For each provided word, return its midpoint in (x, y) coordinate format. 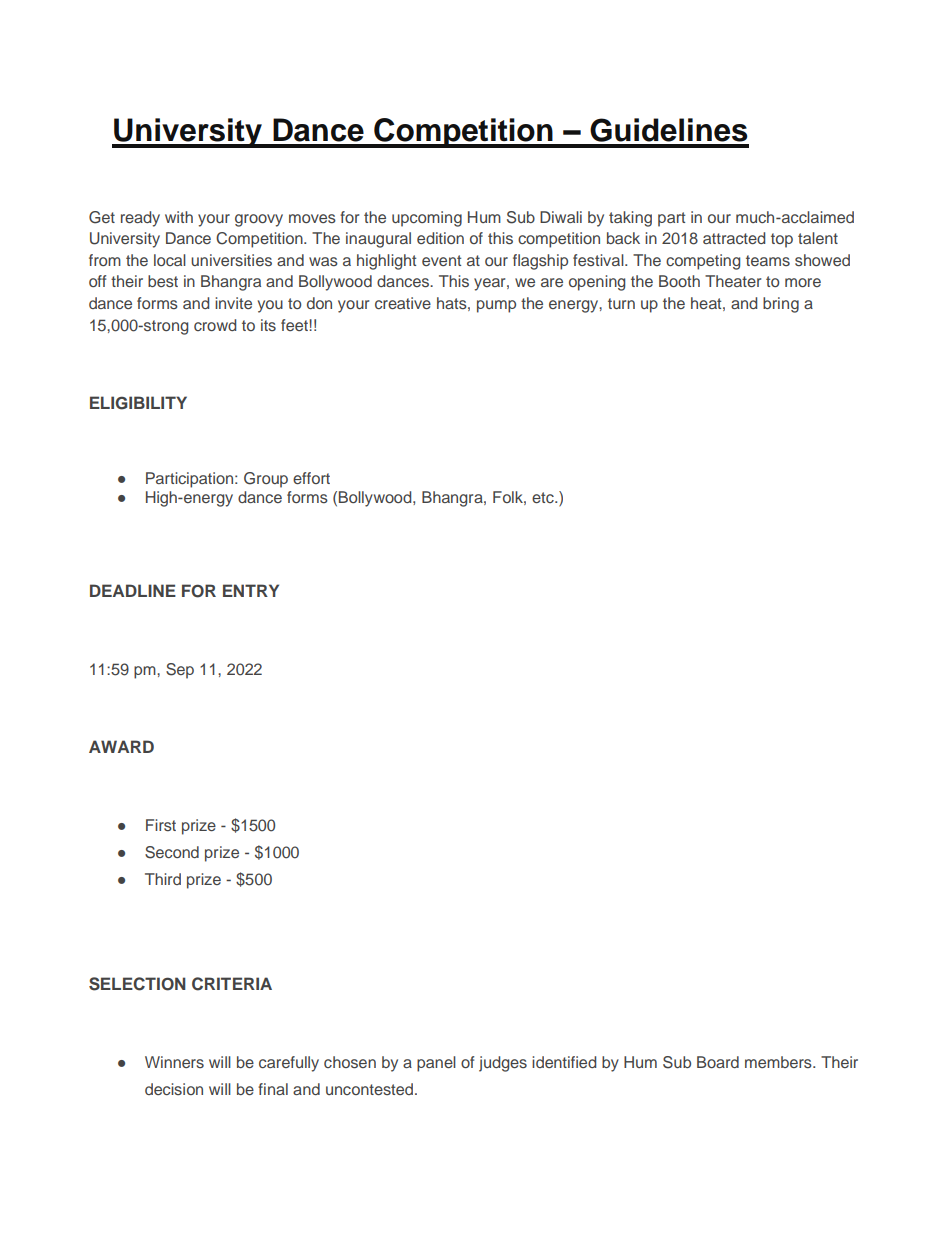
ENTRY (251, 590)
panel (436, 1064)
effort (311, 478)
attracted (734, 238)
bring (781, 305)
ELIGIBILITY (138, 403)
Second (172, 852)
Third (163, 879)
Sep (180, 671)
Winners (174, 1062)
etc (544, 497)
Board (718, 1062)
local (170, 260)
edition (440, 238)
